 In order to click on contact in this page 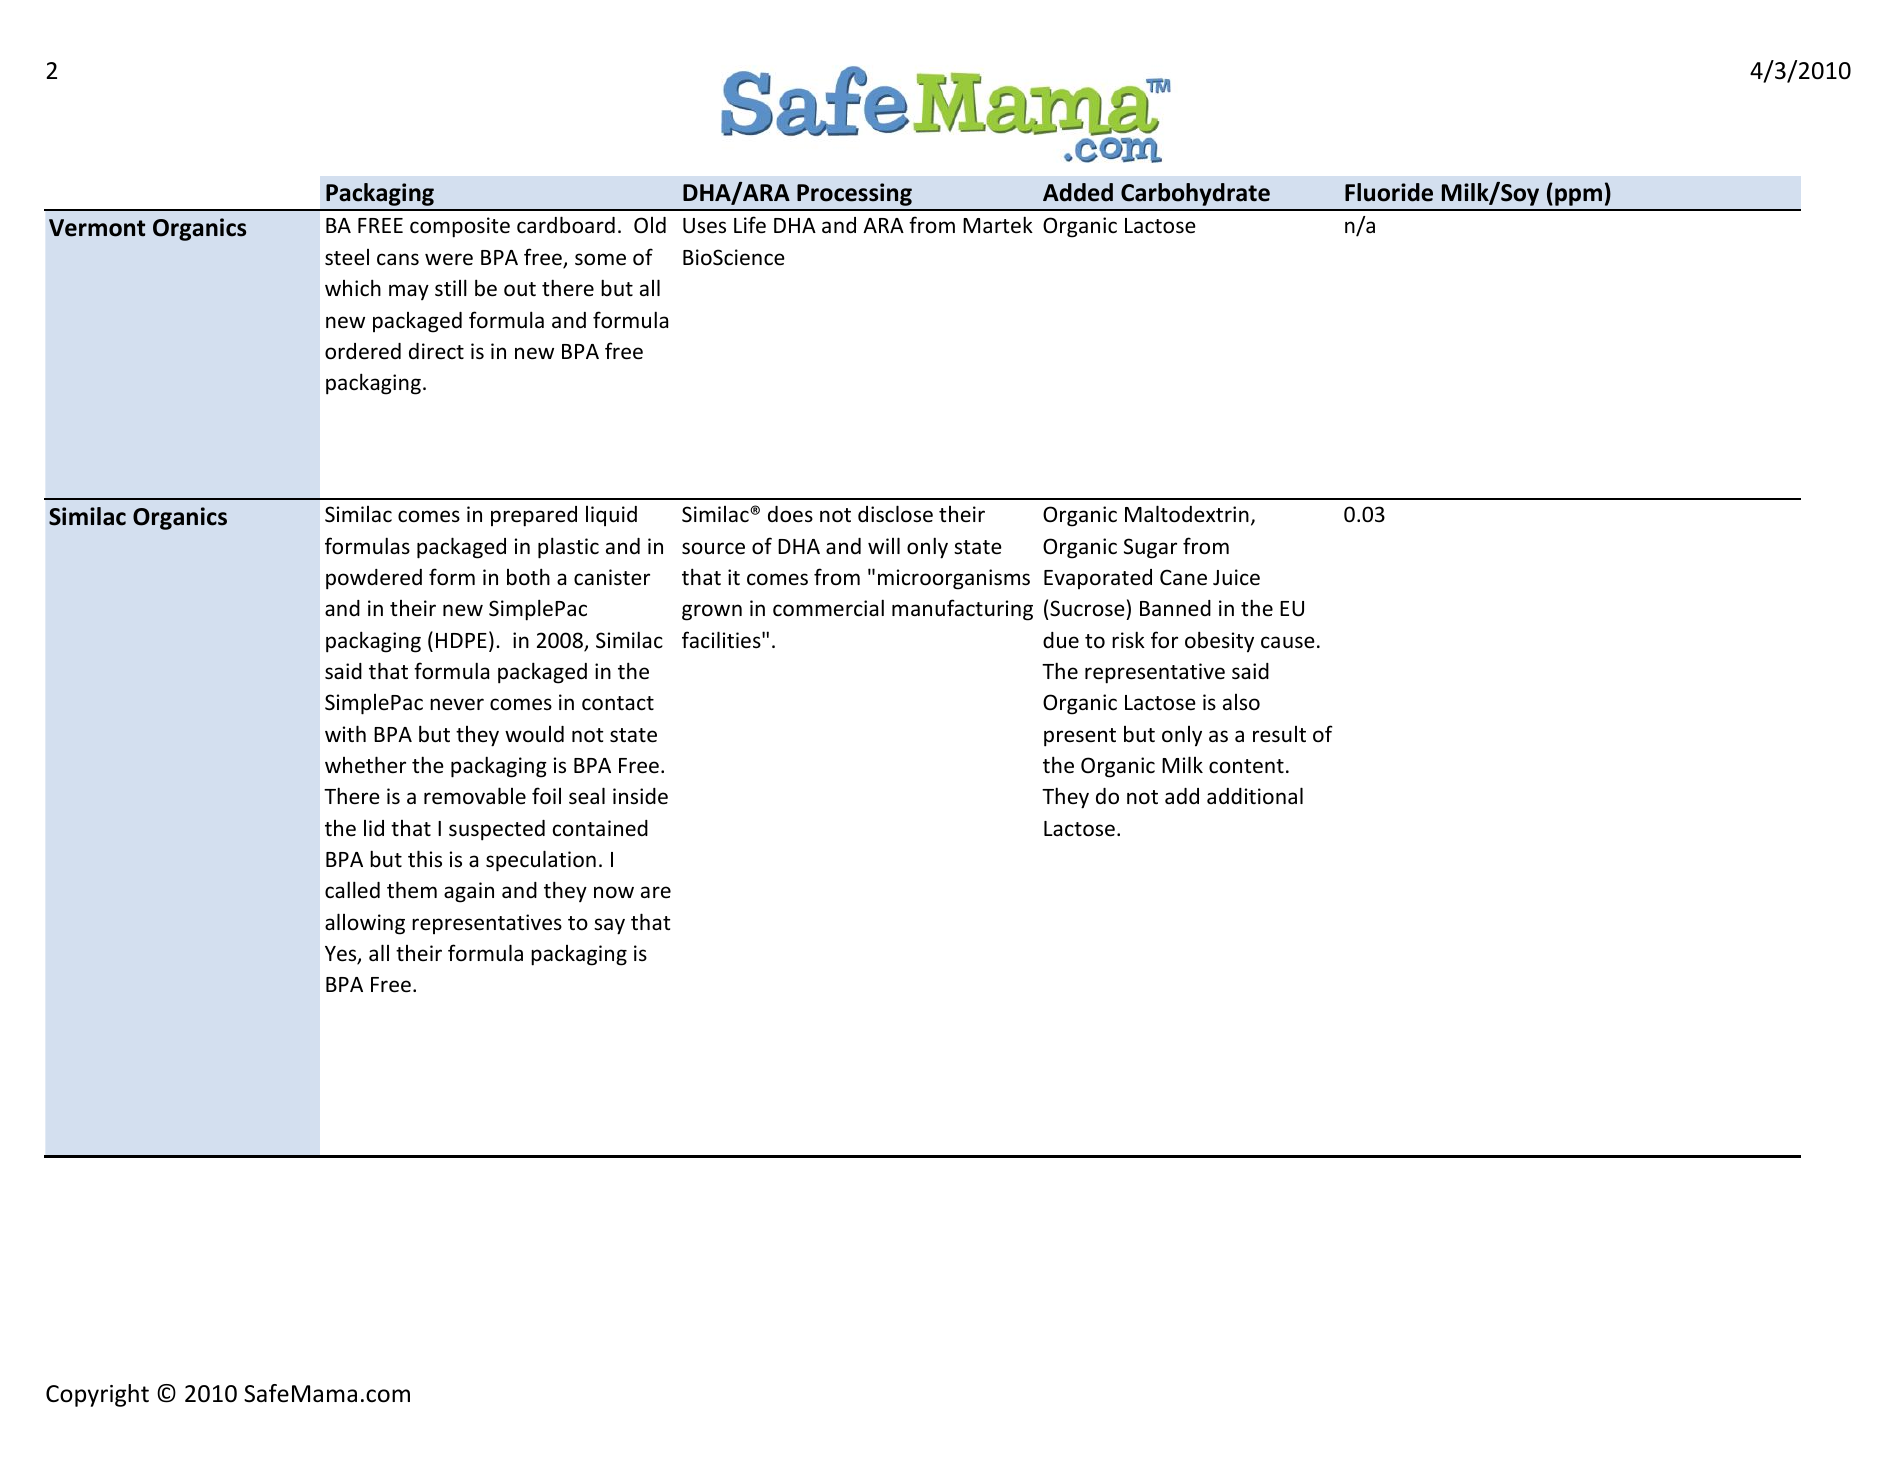, I will do `click(618, 703)`.
